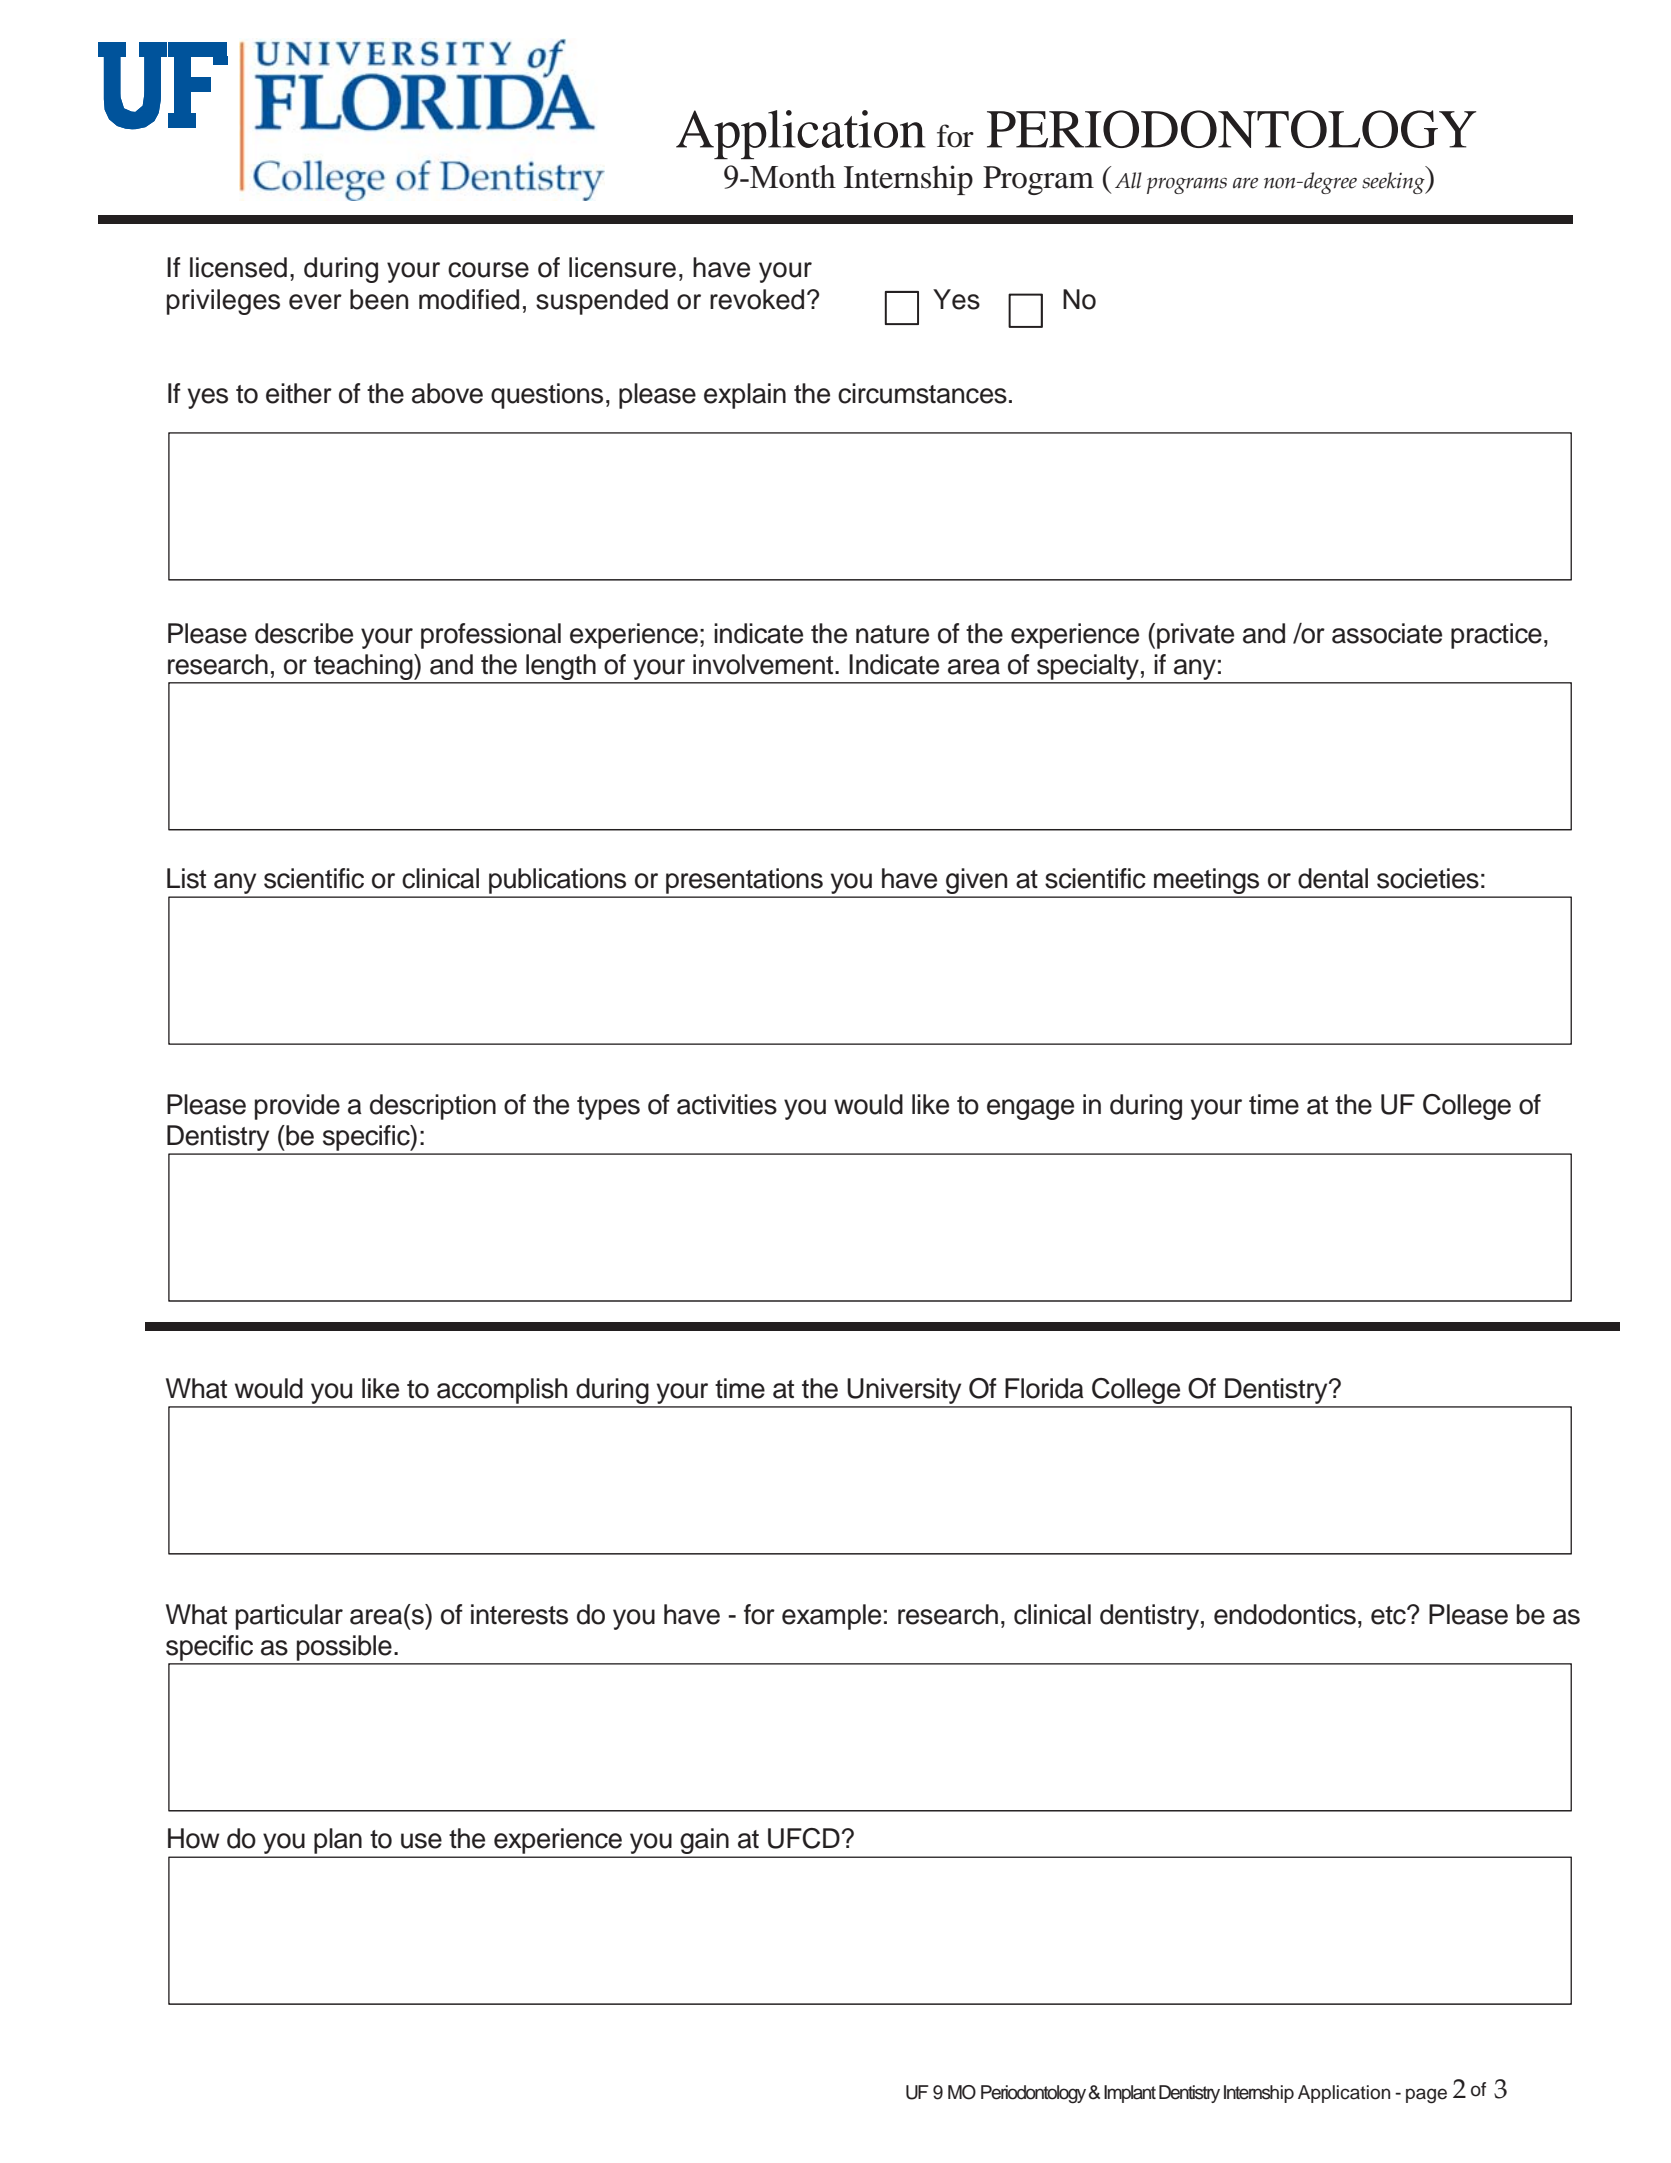 This document has width=1671, height=2163. What do you see at coordinates (757, 299) in the document?
I see `revoked` at bounding box center [757, 299].
